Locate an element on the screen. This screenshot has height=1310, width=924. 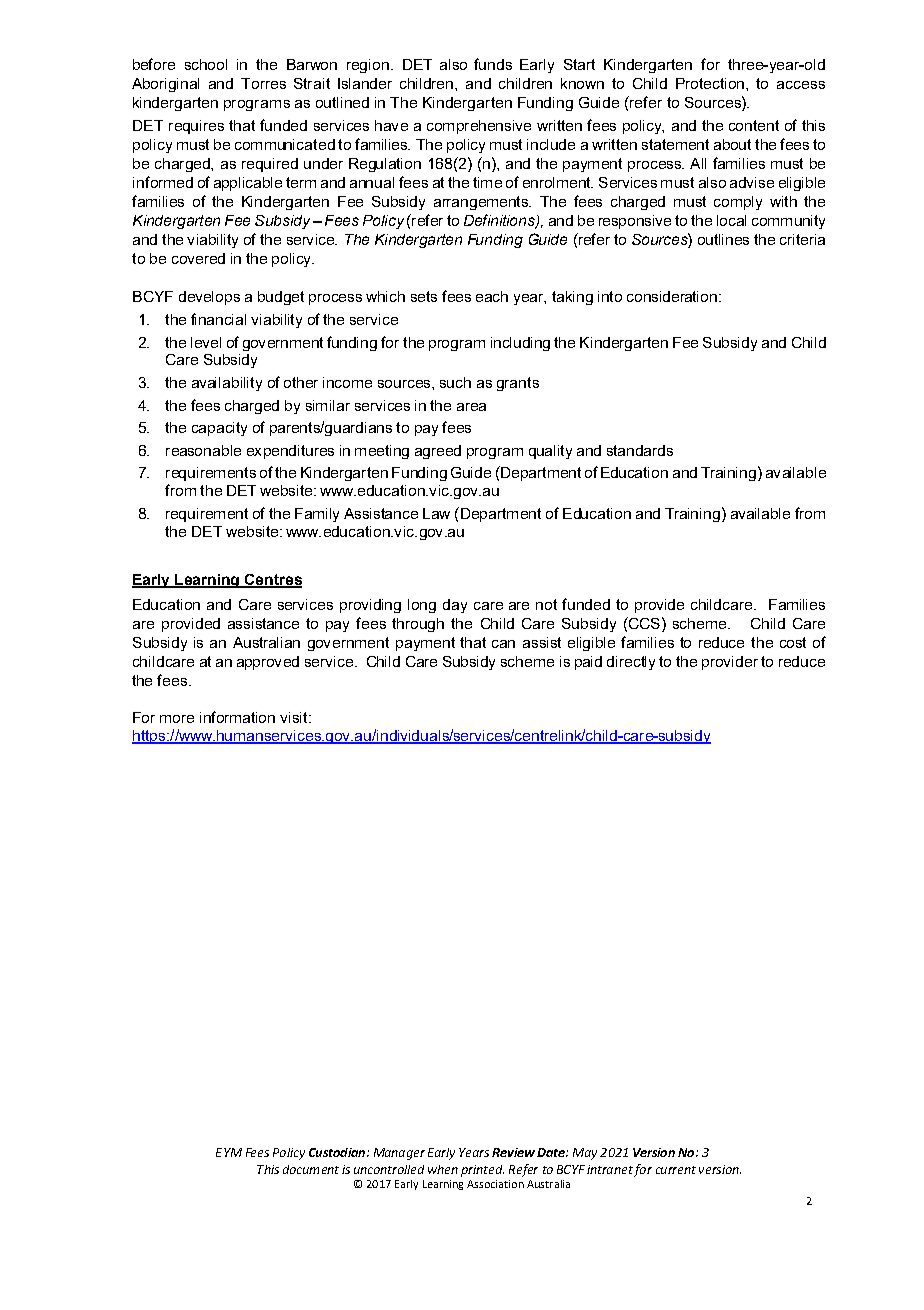
current is located at coordinates (676, 1170).
